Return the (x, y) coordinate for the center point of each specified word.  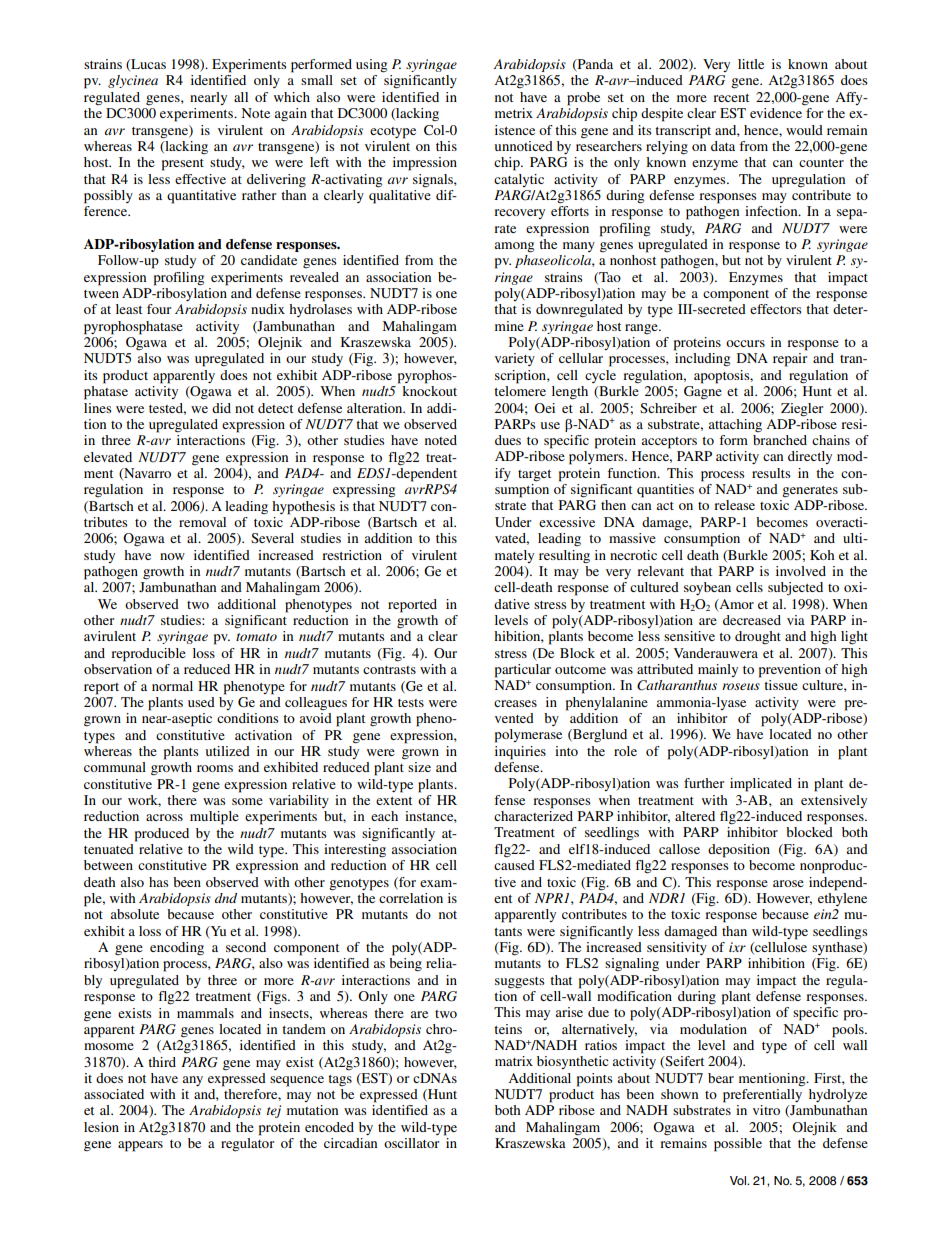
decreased (752, 620)
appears (140, 1146)
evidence (776, 113)
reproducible (148, 655)
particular (523, 671)
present (183, 165)
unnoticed (523, 146)
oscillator (411, 1143)
